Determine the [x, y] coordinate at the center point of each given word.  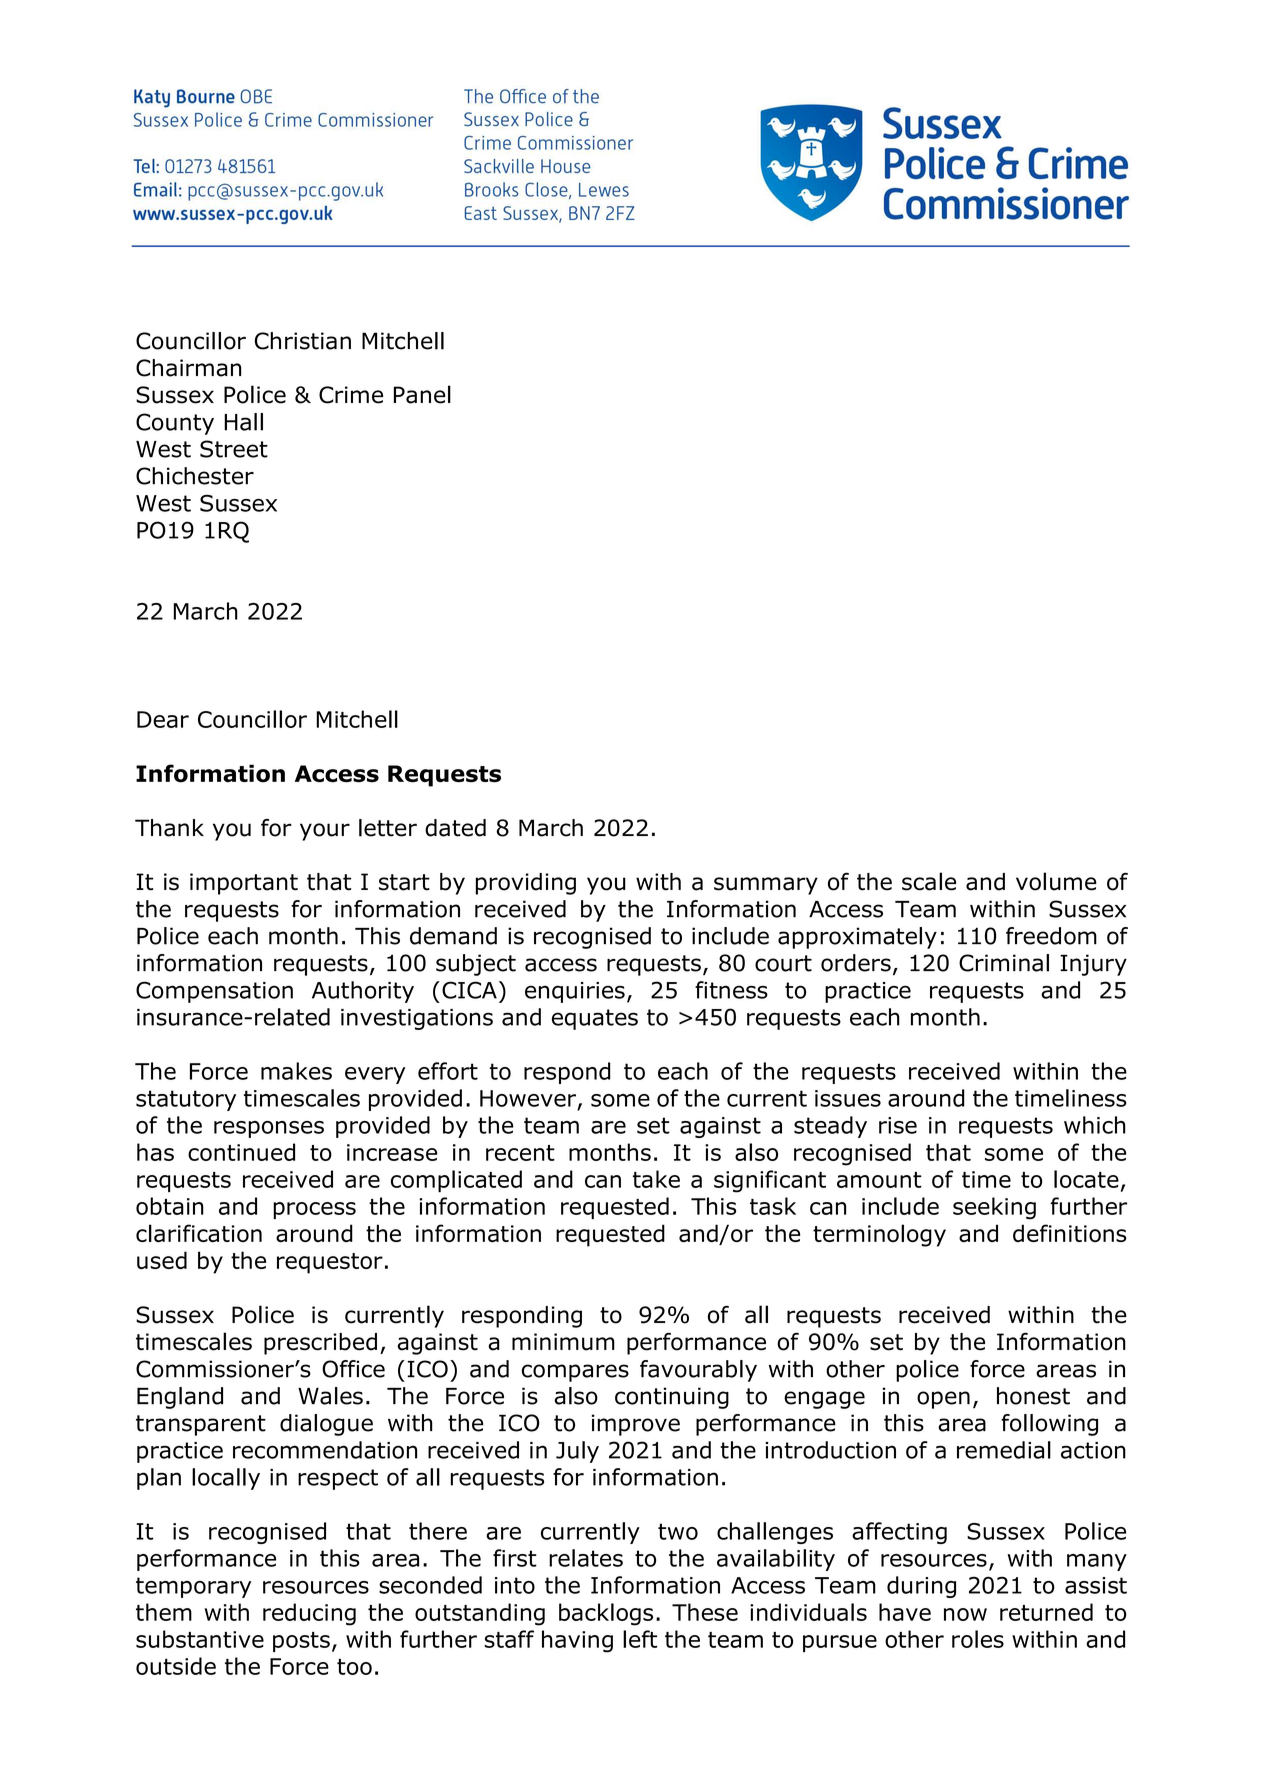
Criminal [1004, 963]
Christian [303, 341]
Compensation [214, 992]
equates [595, 1019]
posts [301, 1642]
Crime [351, 395]
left [640, 1639]
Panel [422, 394]
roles [978, 1639]
